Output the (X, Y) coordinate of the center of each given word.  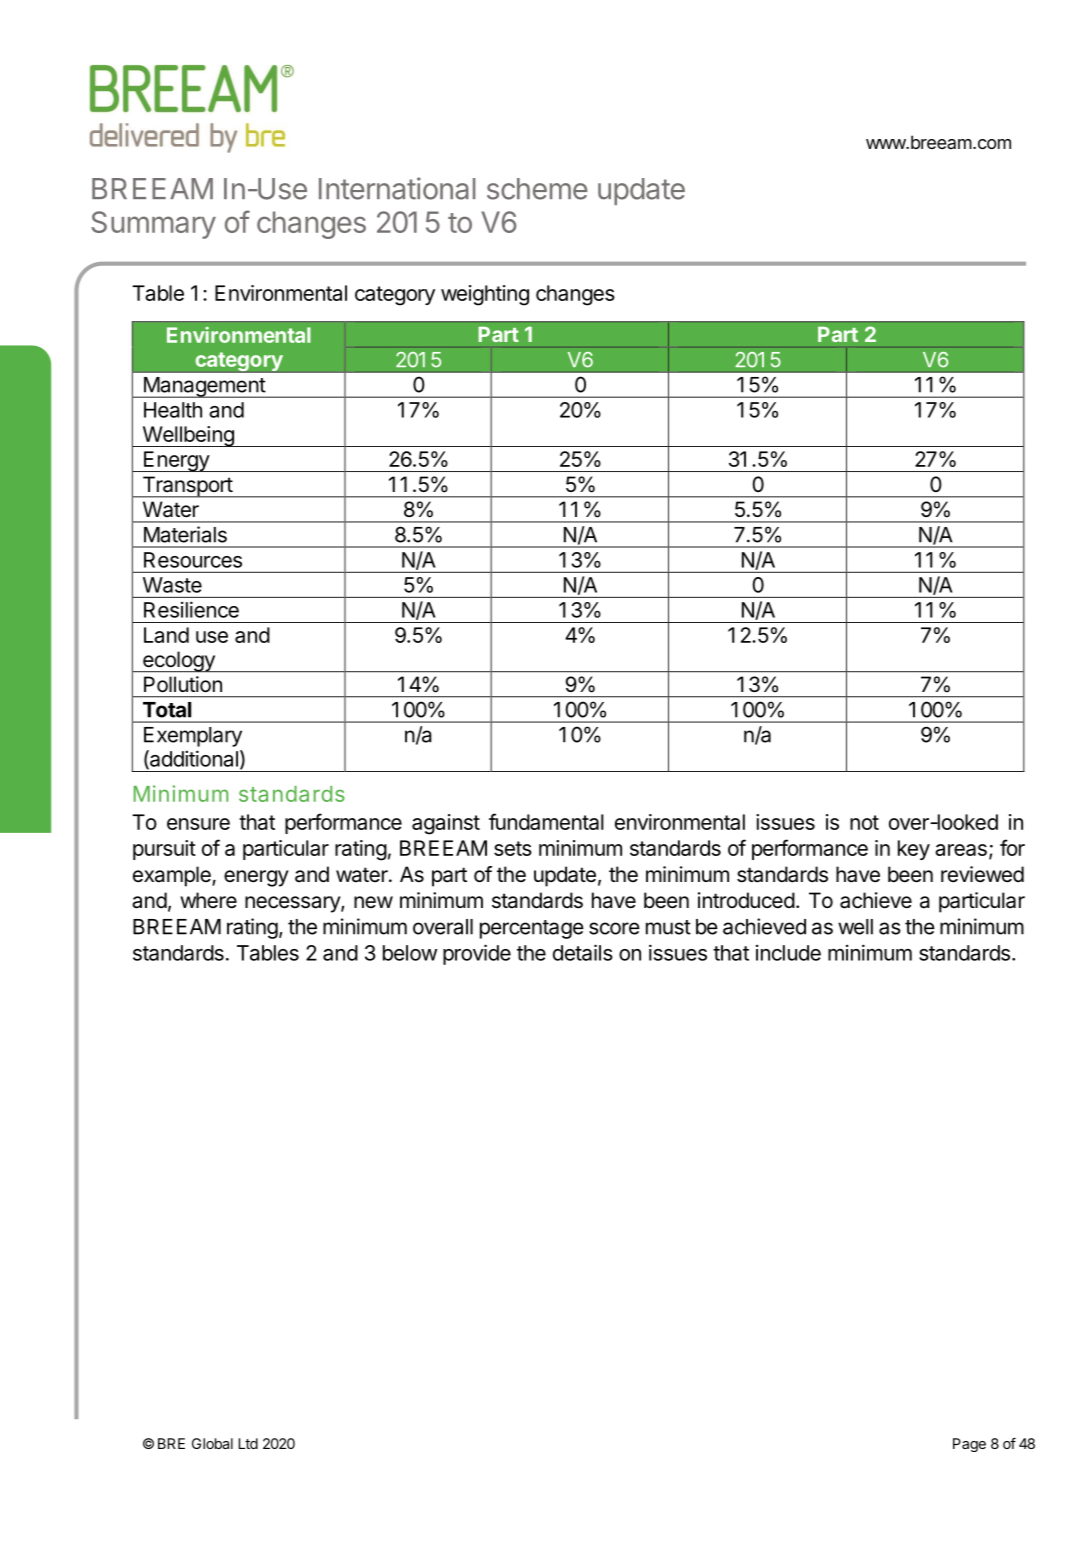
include (788, 953)
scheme (537, 189)
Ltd (248, 1443)
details (583, 952)
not (864, 822)
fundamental (546, 821)
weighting (485, 295)
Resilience (191, 609)
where (208, 900)
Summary (153, 225)
